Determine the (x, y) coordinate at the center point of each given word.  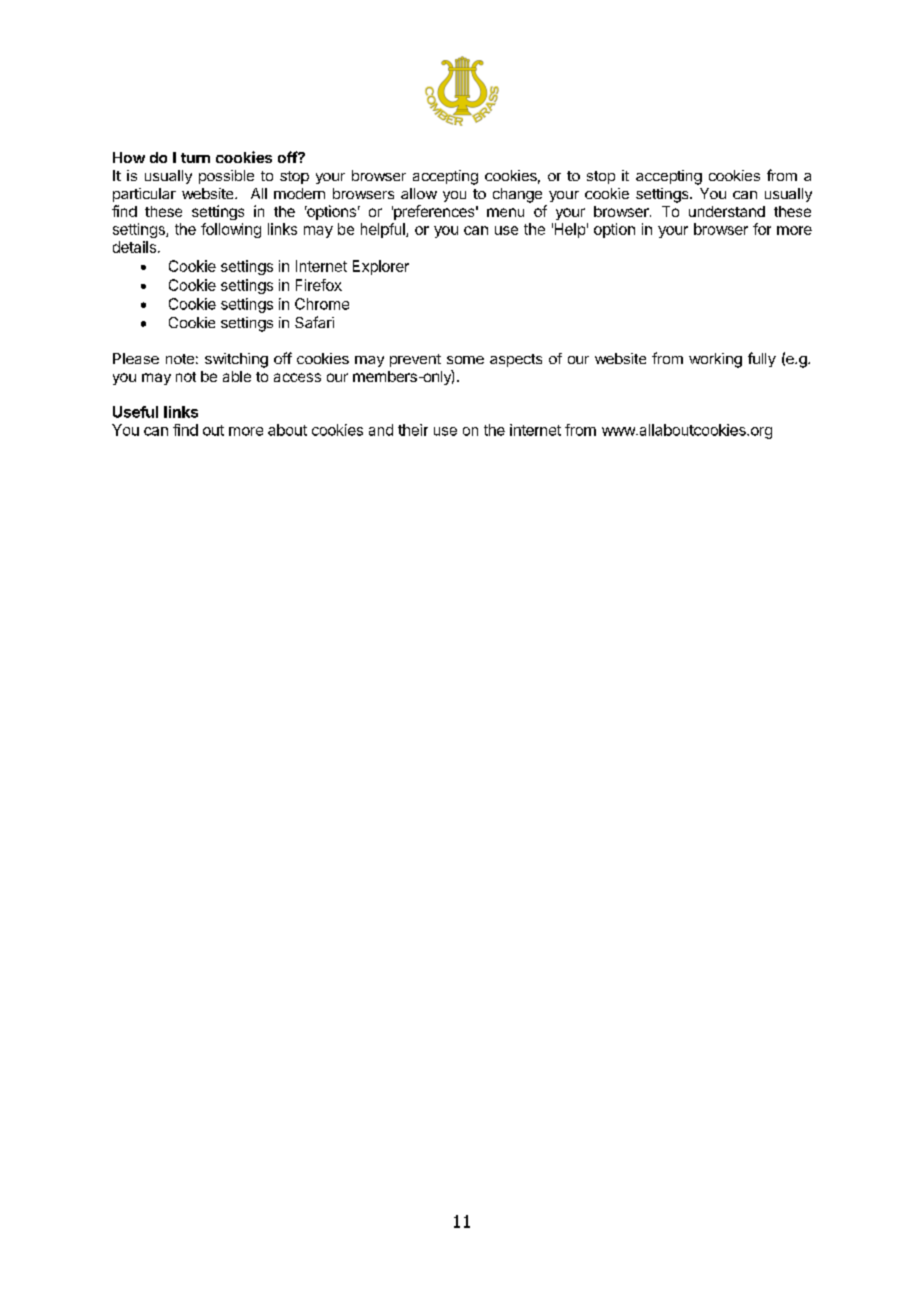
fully (762, 359)
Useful (135, 412)
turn (195, 158)
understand (727, 211)
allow (419, 193)
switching (236, 360)
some (465, 360)
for (762, 229)
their (413, 430)
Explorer (381, 267)
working (715, 360)
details (134, 247)
